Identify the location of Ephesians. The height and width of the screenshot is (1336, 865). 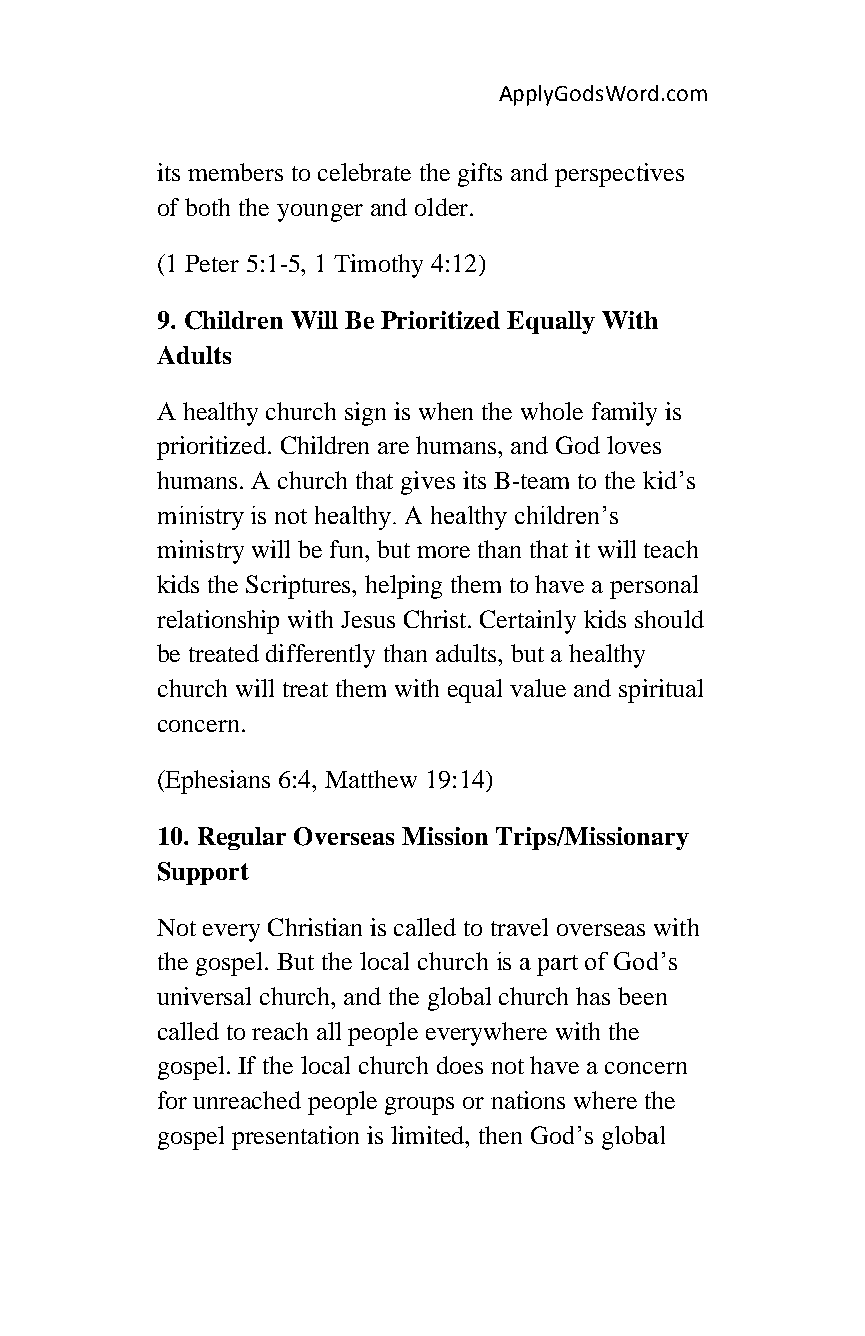
(217, 782).
